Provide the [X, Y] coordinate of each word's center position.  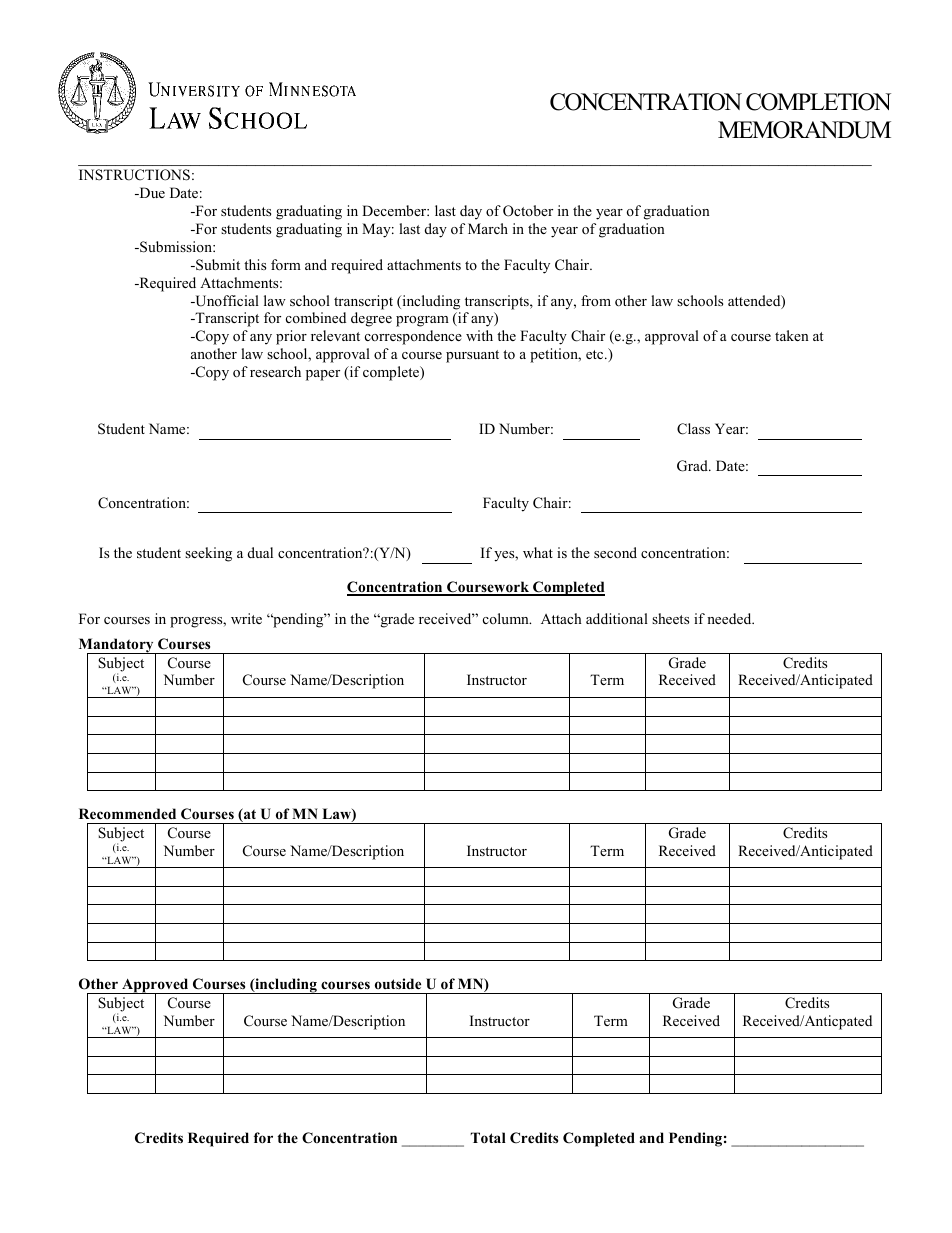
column [507, 618]
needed [730, 618]
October [528, 211]
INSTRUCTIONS [134, 175]
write [246, 618]
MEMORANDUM [804, 130]
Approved [155, 987]
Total [488, 1138]
